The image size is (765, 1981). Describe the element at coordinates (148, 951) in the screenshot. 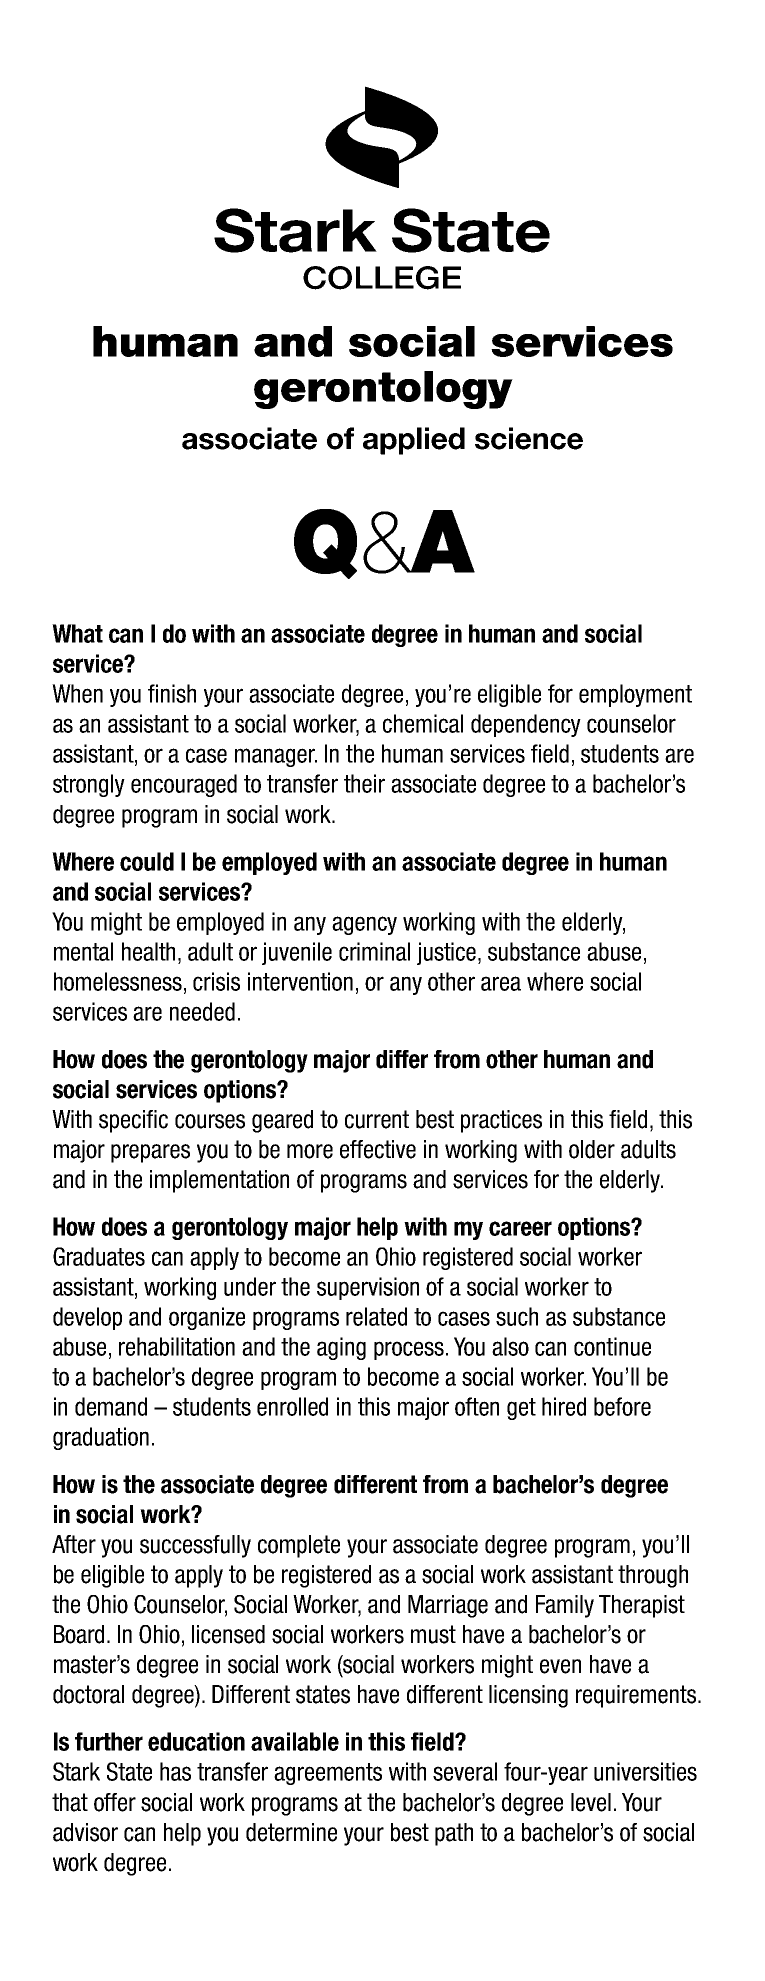

I see `health` at that location.
